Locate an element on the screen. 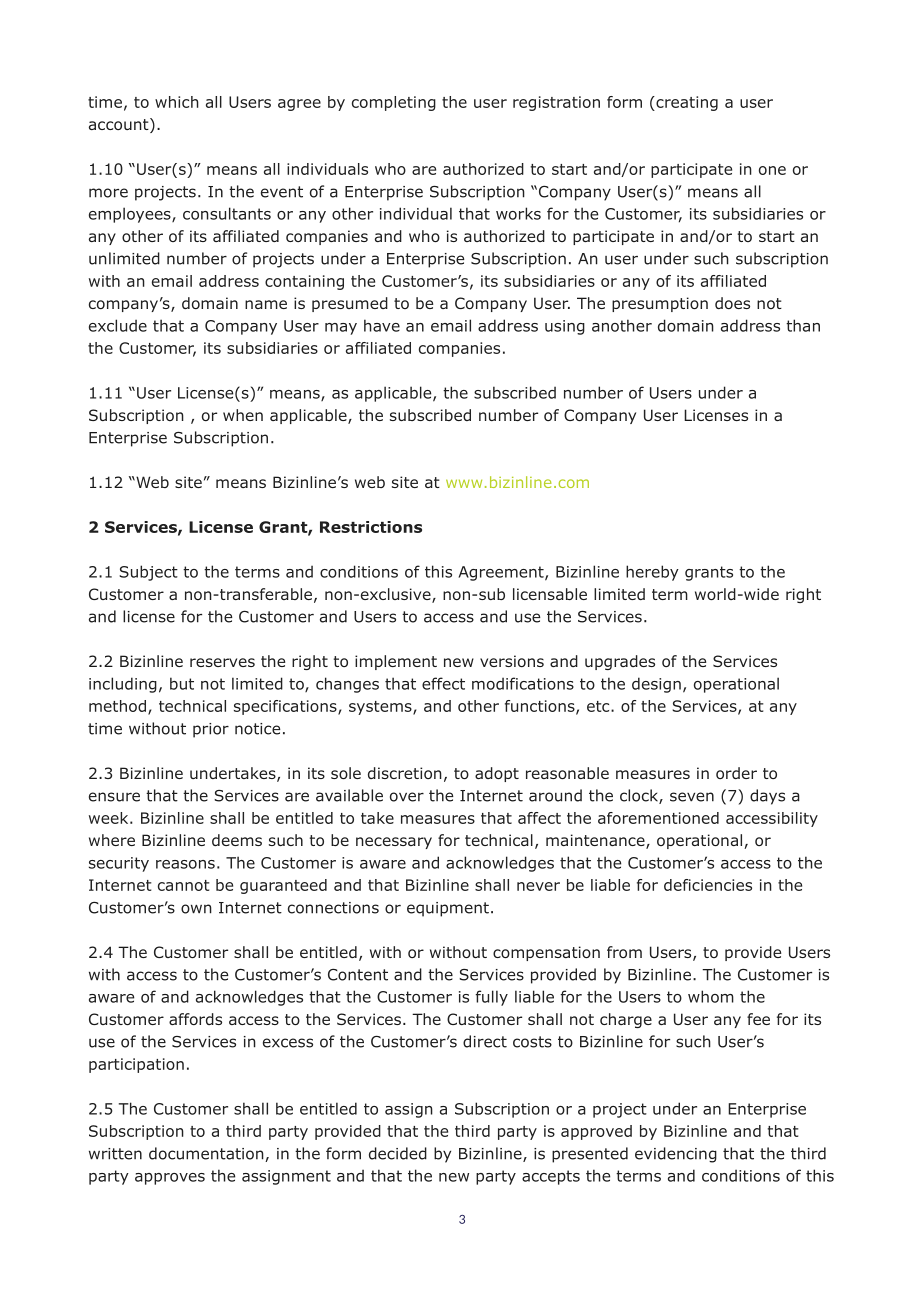  reserves is located at coordinates (222, 662).
